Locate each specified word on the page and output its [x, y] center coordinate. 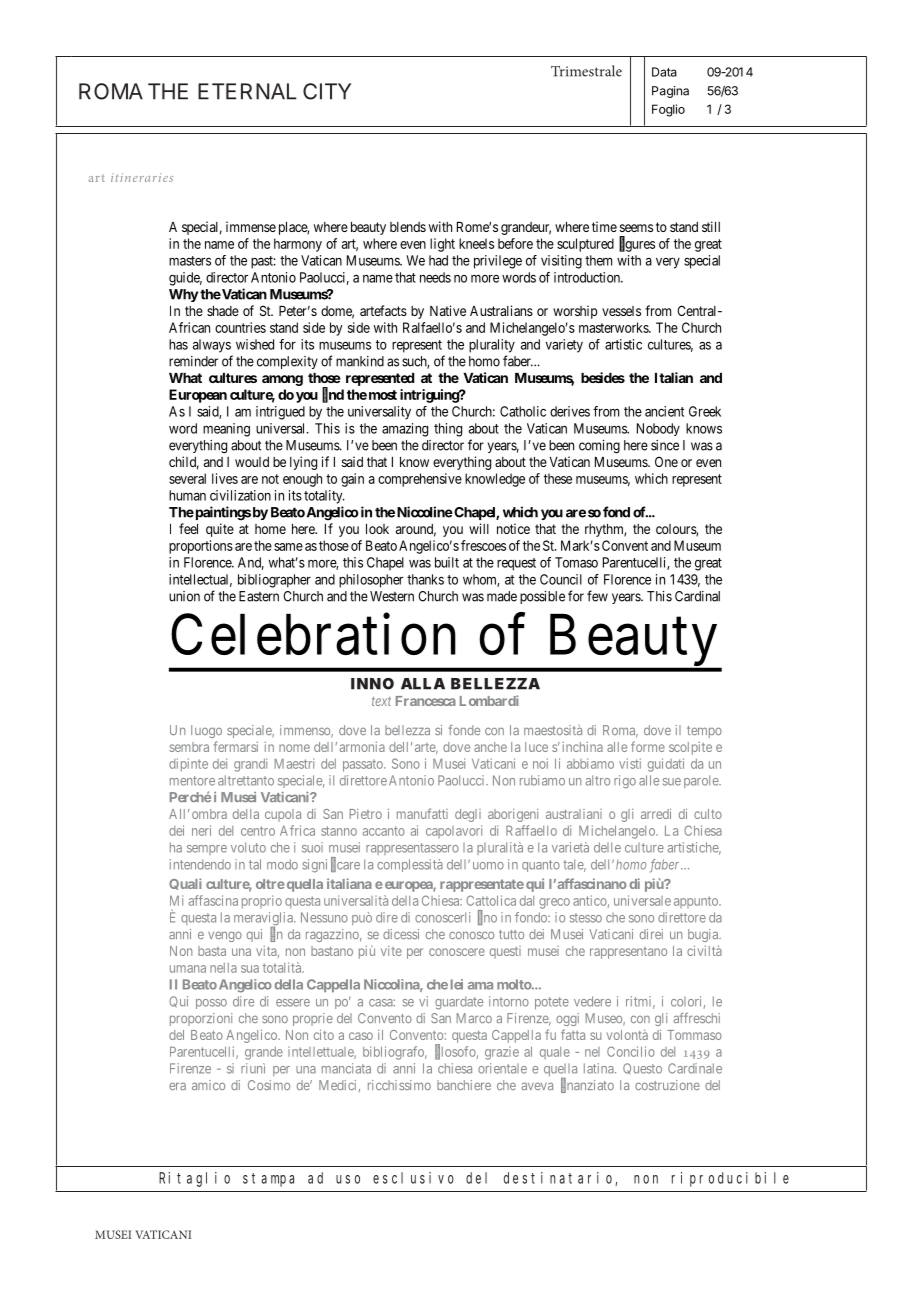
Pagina [670, 92]
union [184, 596]
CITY [327, 91]
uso [348, 1179]
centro [258, 831]
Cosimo [269, 1085]
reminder [193, 361]
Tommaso [694, 1035]
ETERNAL [247, 91]
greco [554, 903]
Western [392, 596]
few [597, 596]
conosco [471, 935]
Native [448, 310]
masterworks [614, 327]
